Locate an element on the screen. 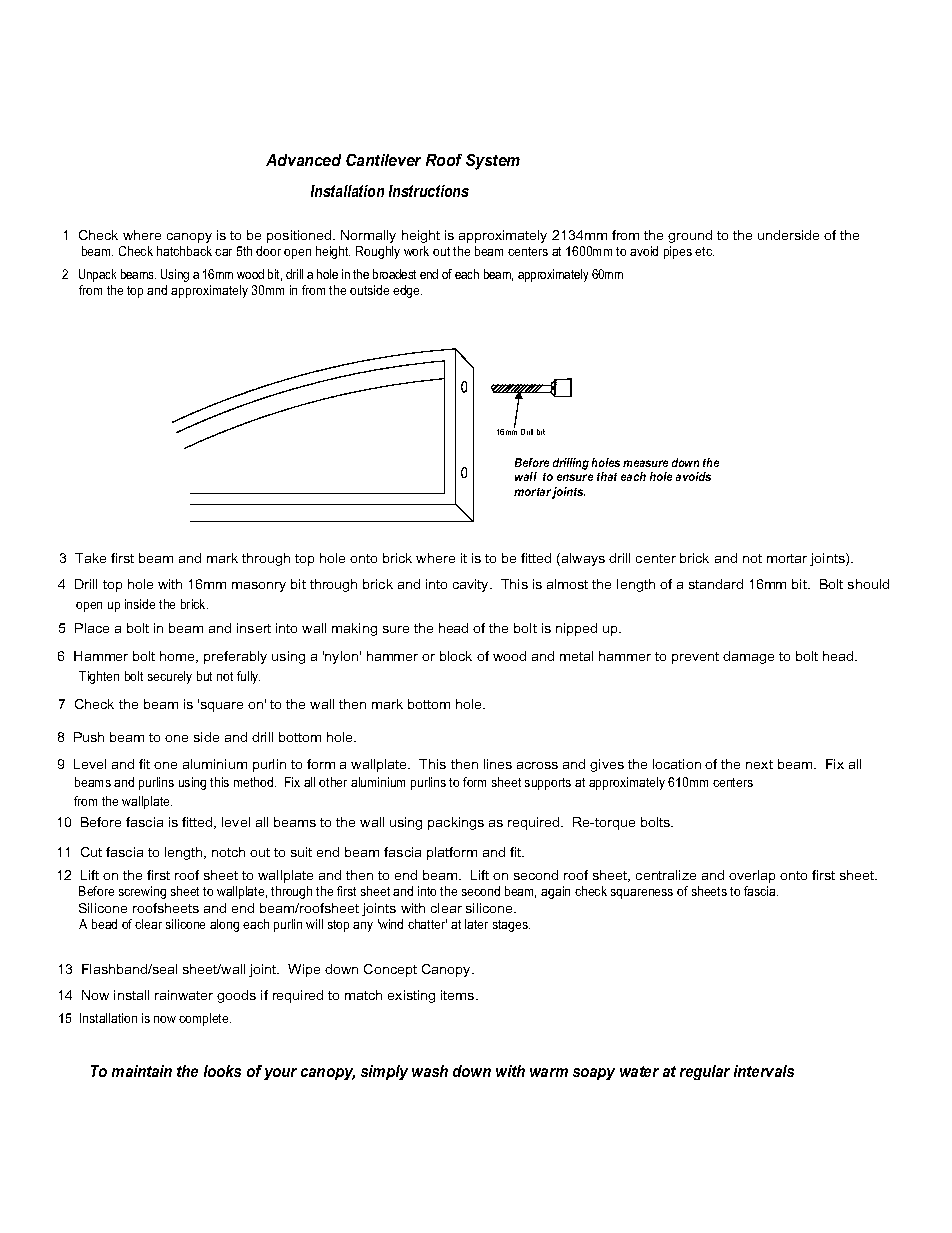 This screenshot has width=952, height=1233. Unpack is located at coordinates (97, 275).
